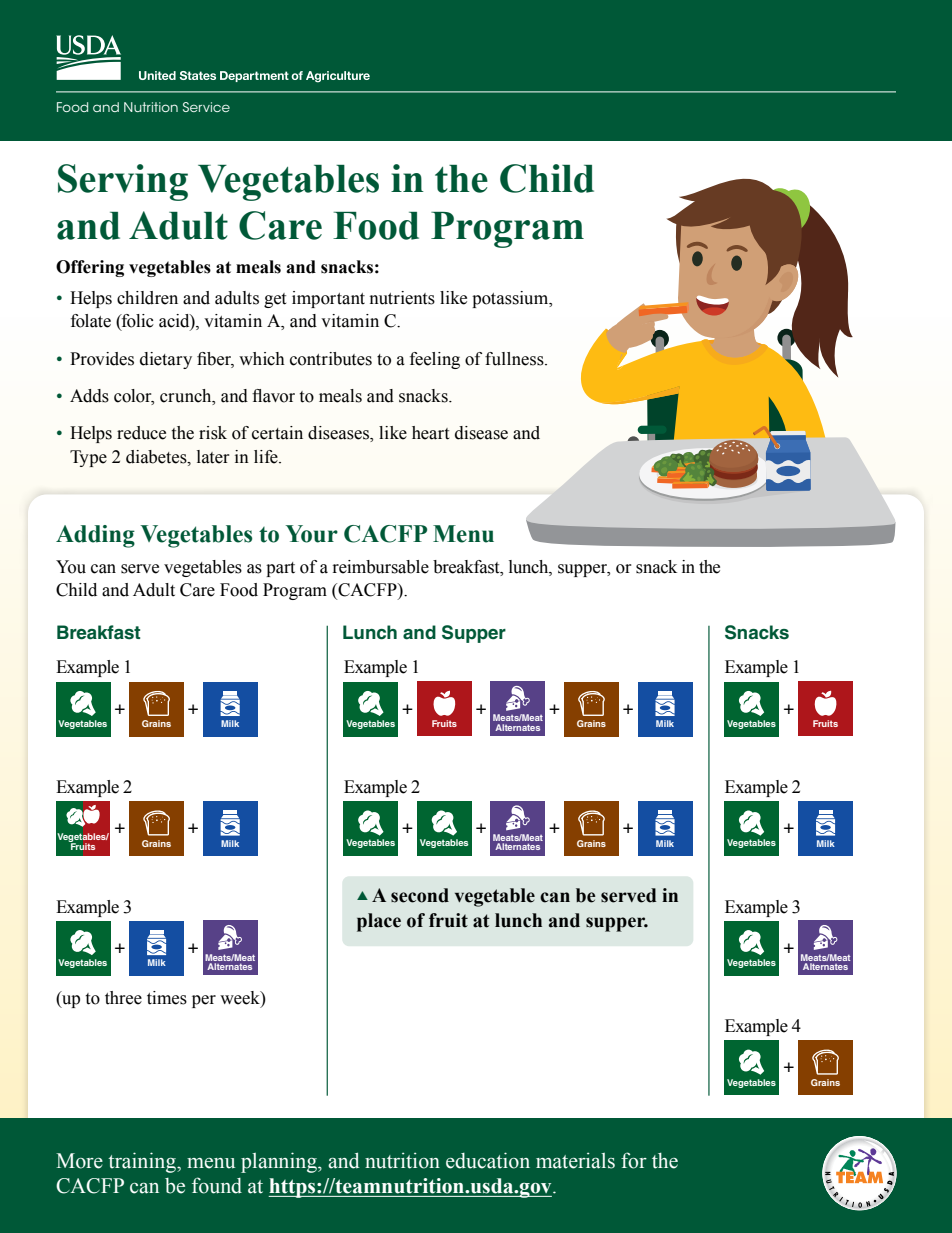  What do you see at coordinates (280, 1162) in the image?
I see `planning` at bounding box center [280, 1162].
